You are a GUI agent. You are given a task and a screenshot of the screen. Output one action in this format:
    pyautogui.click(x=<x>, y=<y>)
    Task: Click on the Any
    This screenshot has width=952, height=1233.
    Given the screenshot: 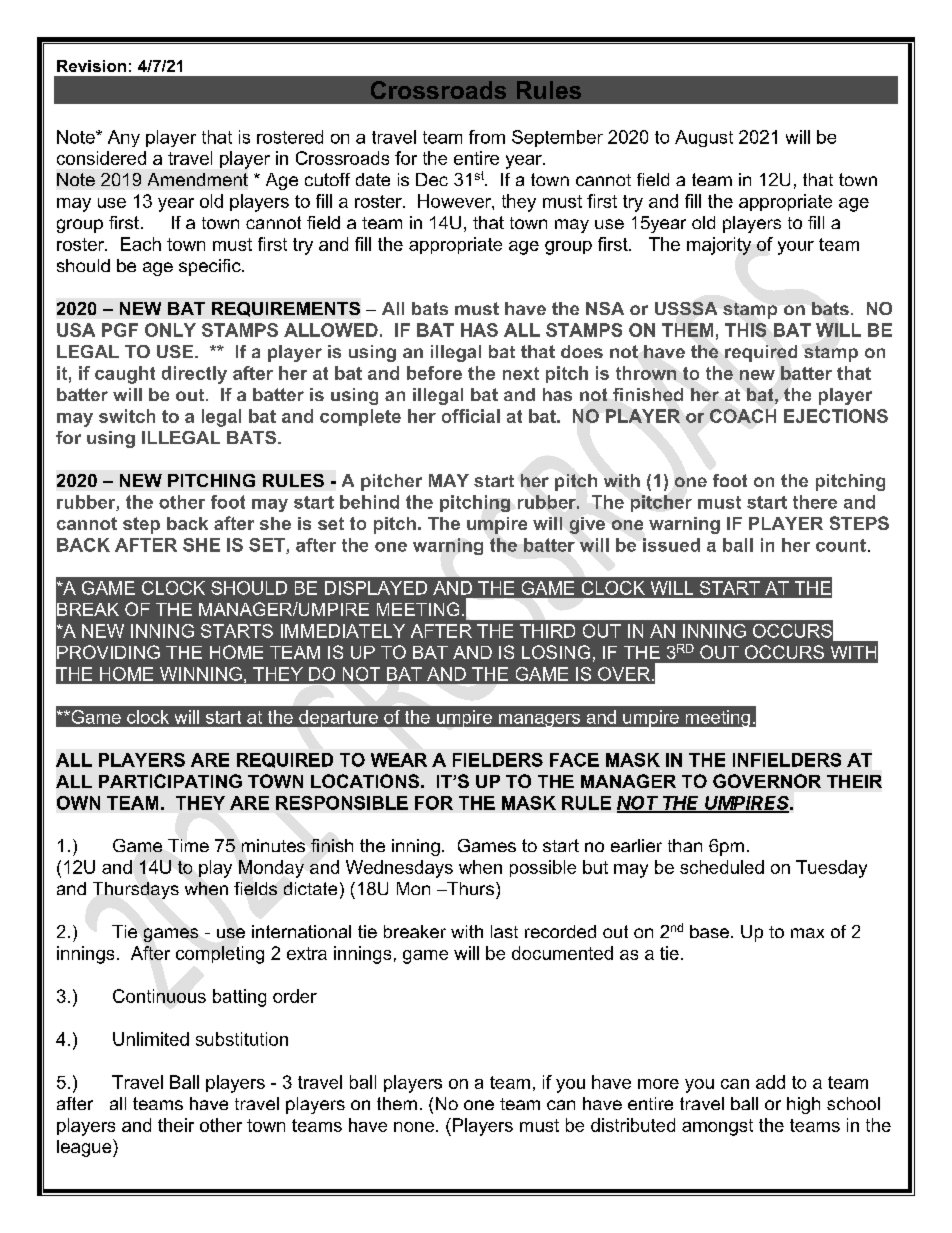 What is the action you would take?
    pyautogui.click(x=124, y=138)
